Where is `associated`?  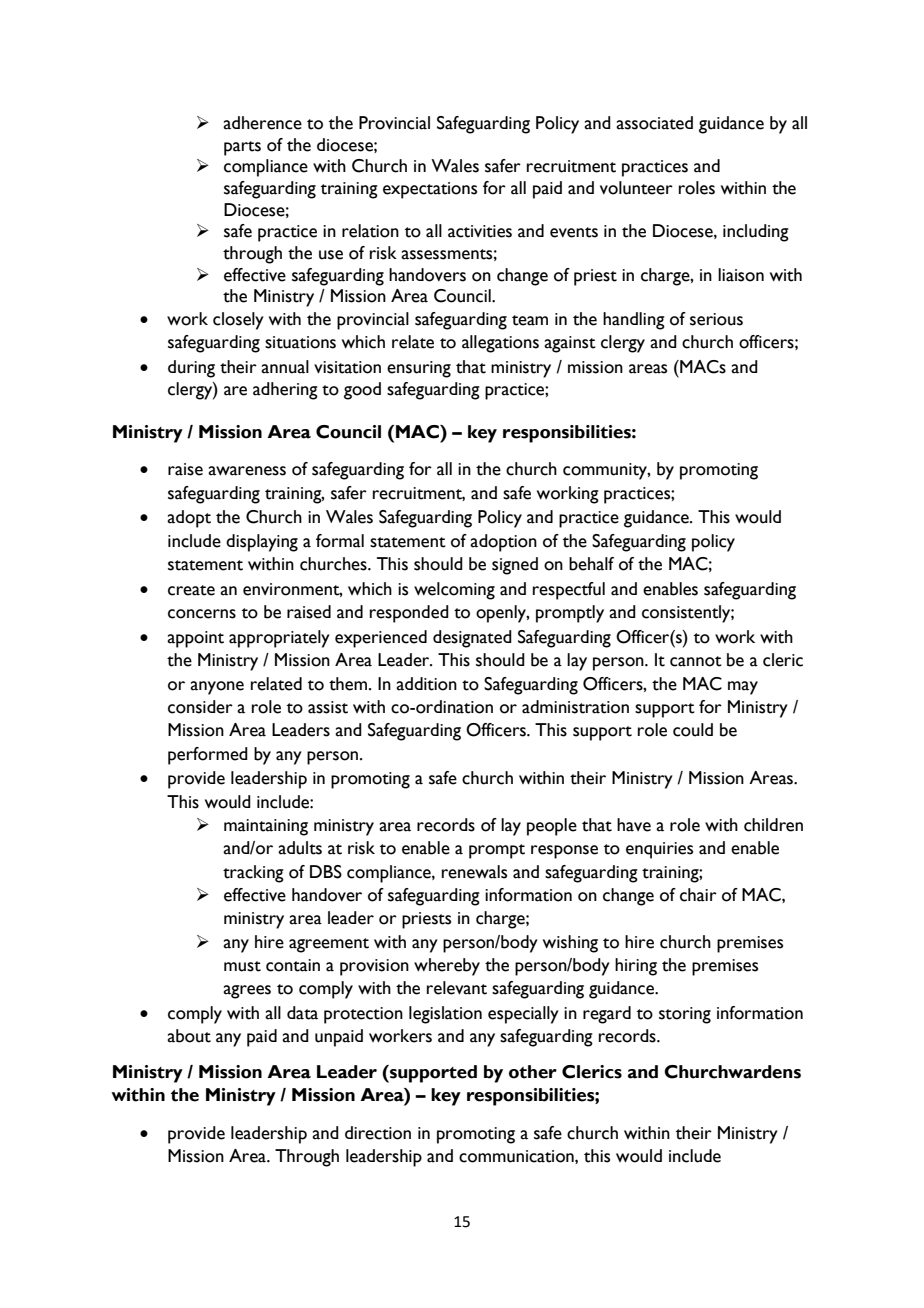 associated is located at coordinates (654, 123).
